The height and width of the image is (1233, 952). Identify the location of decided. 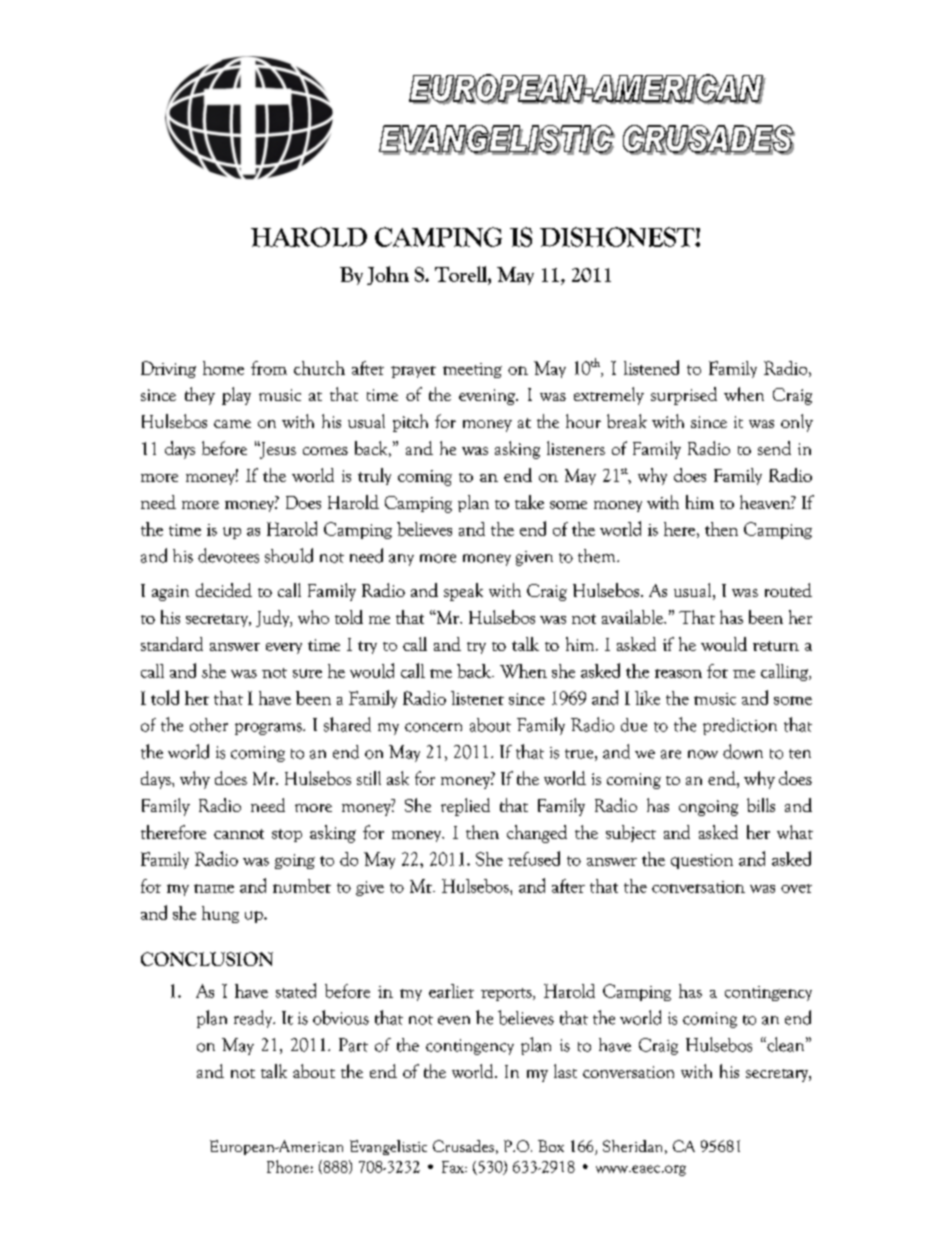
(224, 590).
